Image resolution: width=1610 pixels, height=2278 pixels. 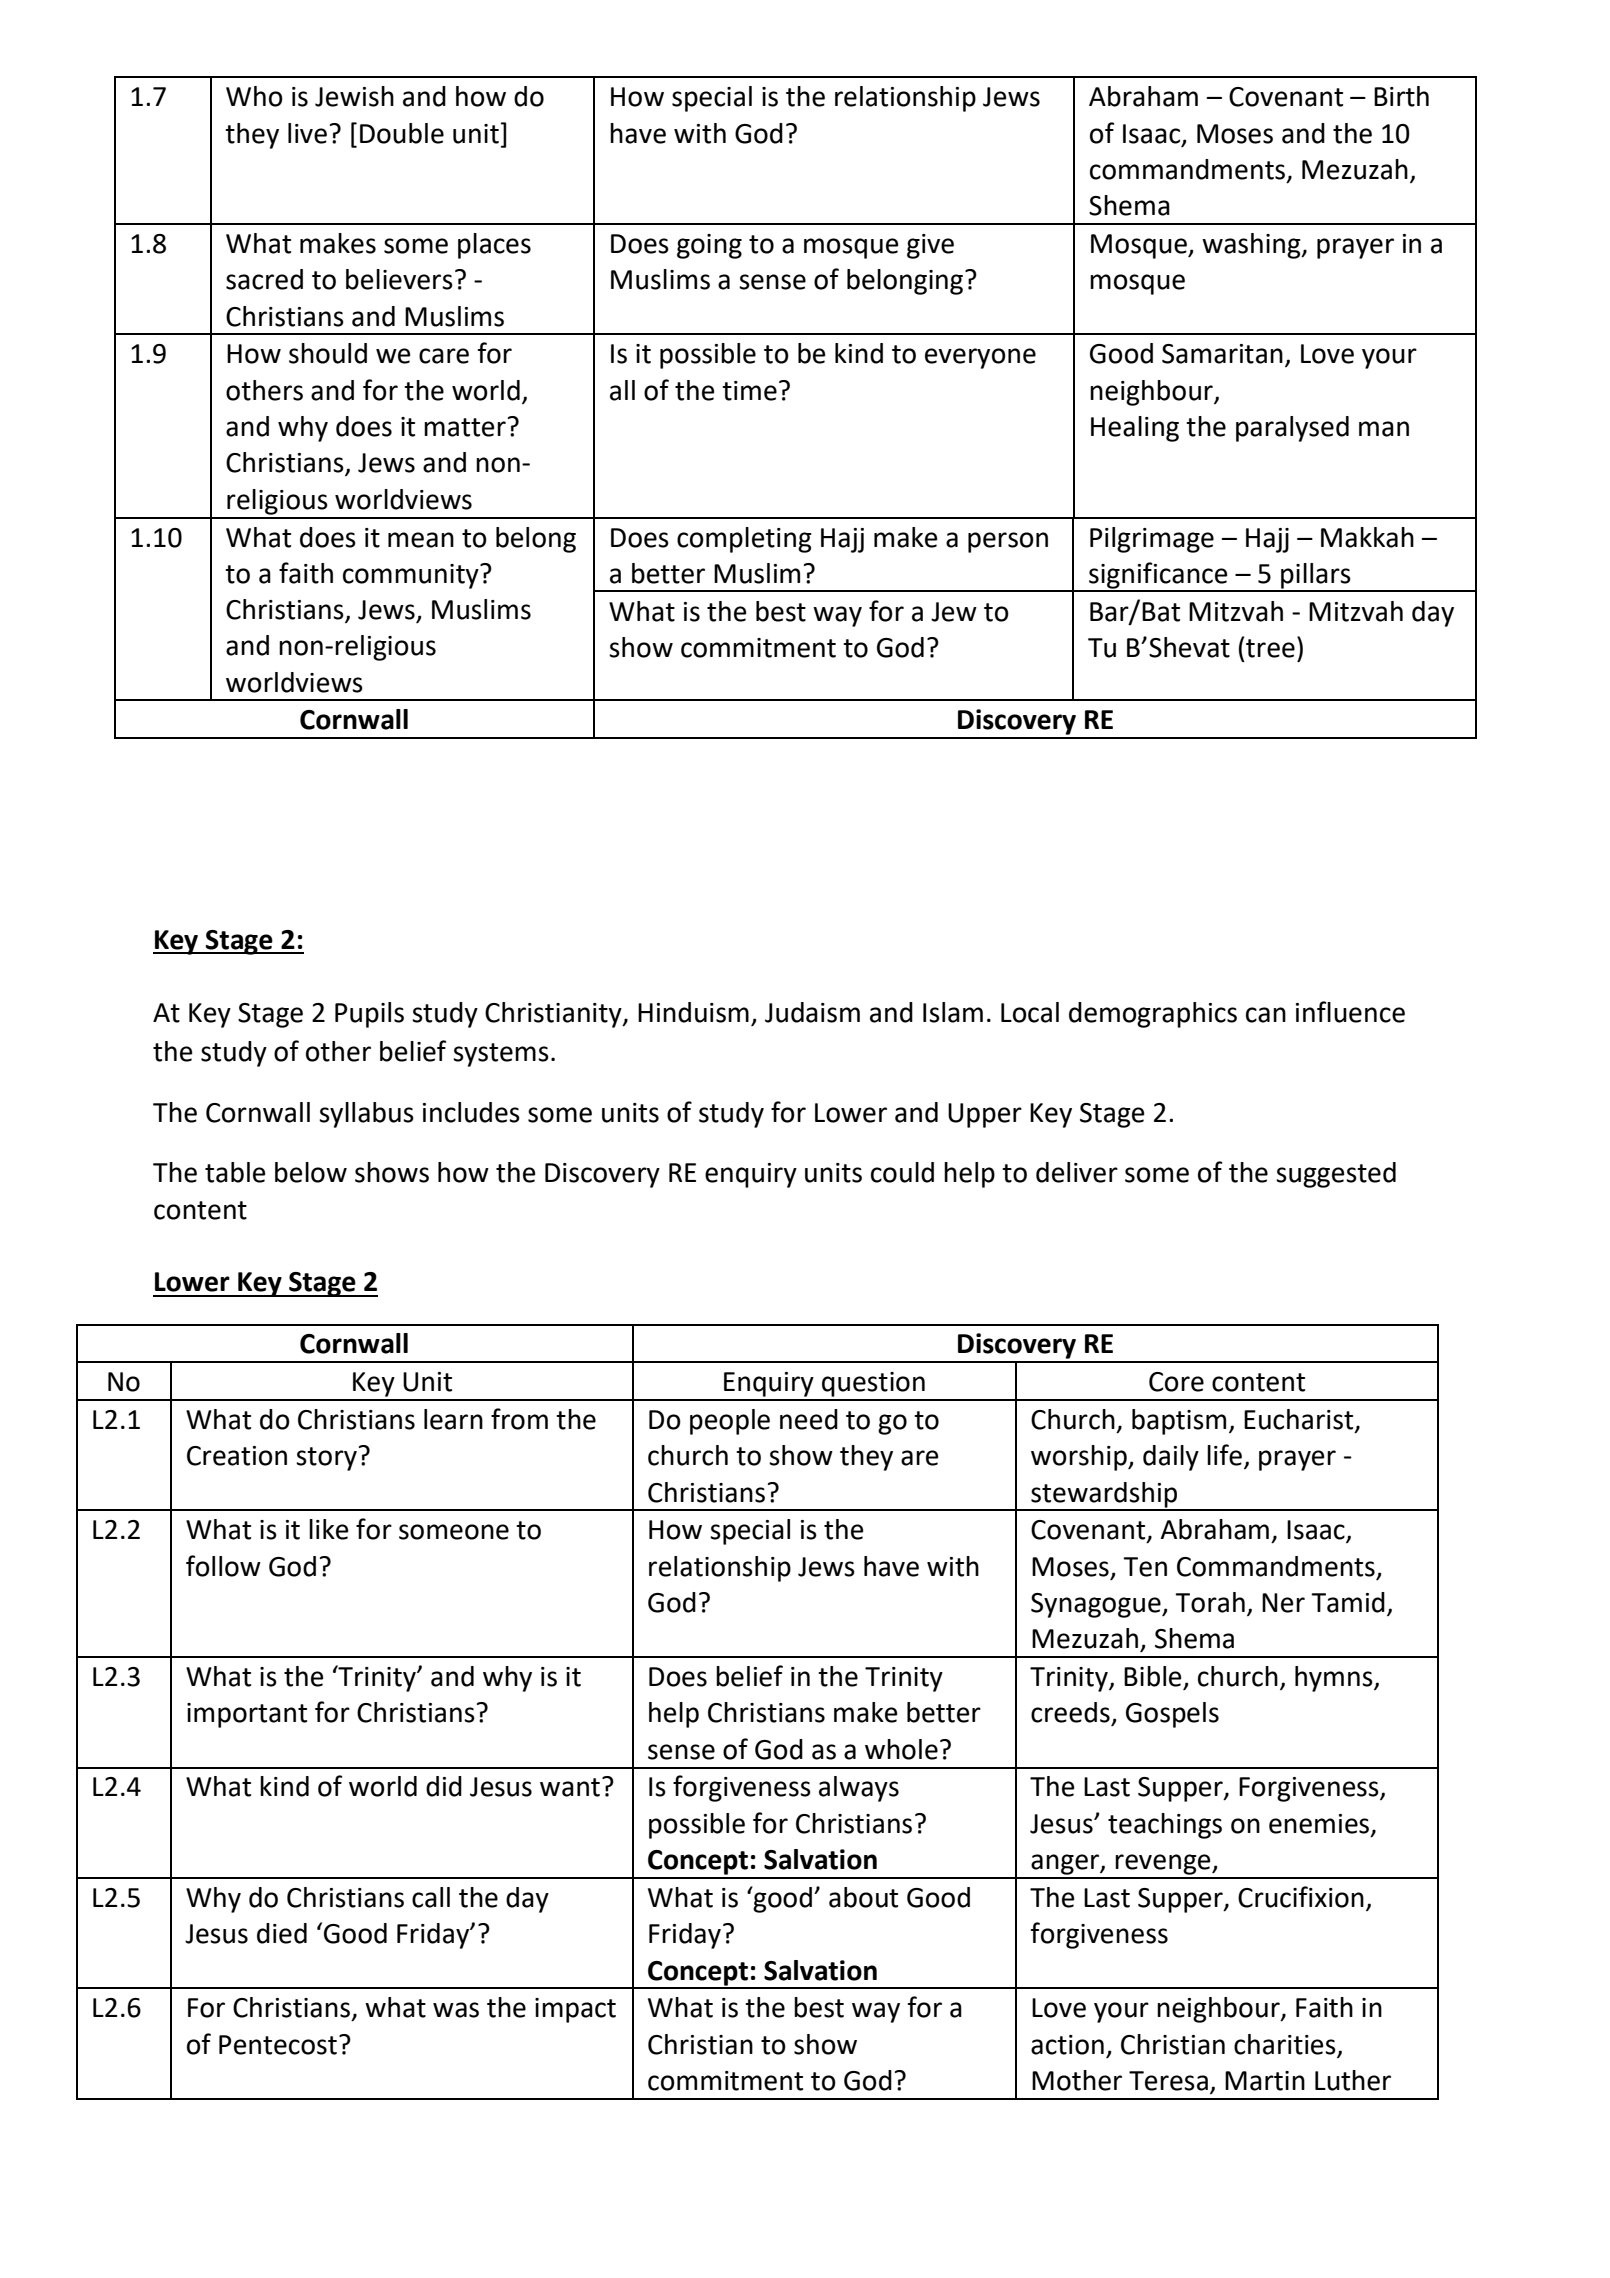 I want to click on need, so click(x=809, y=1419).
